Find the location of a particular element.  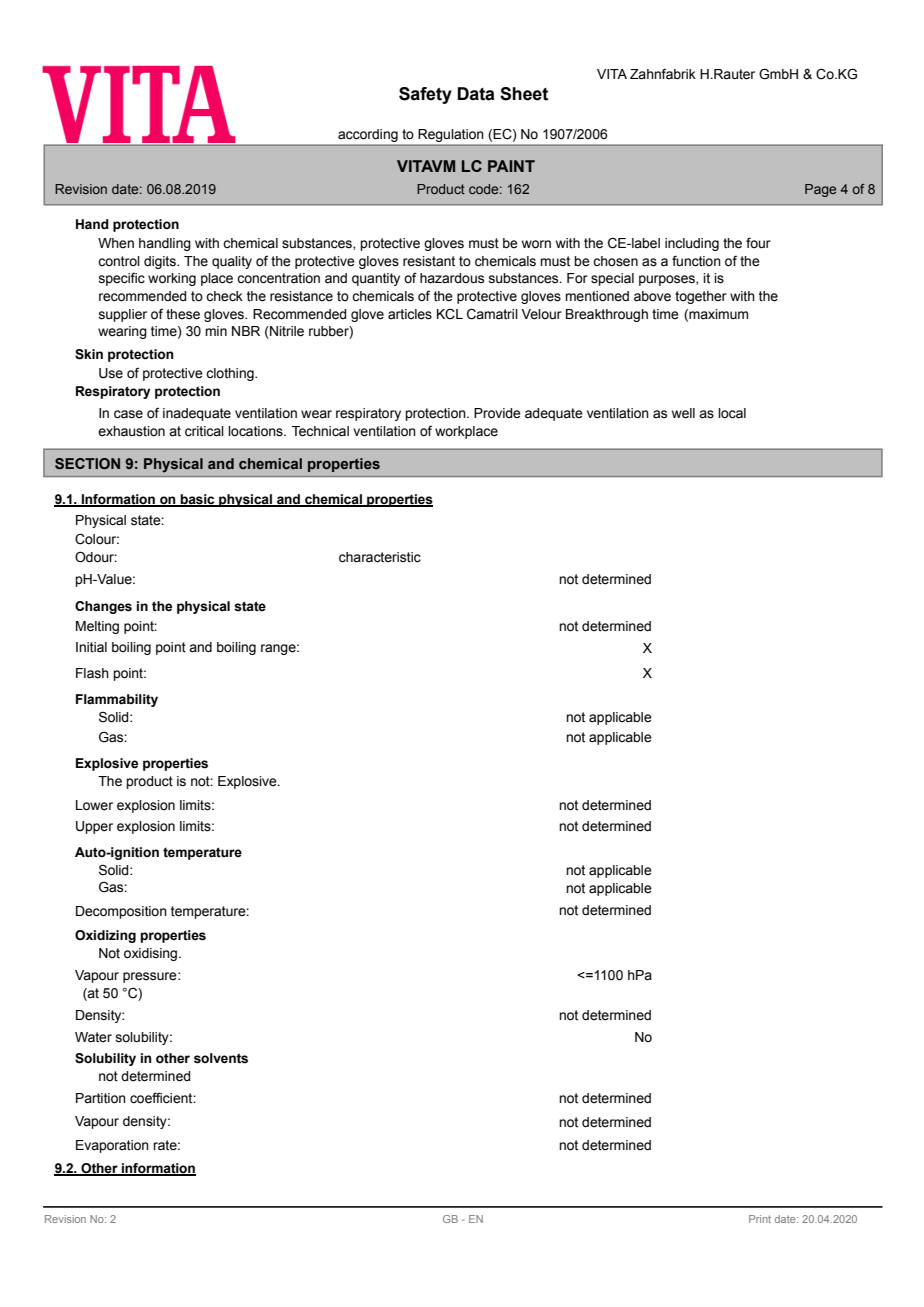

Page is located at coordinates (820, 190).
